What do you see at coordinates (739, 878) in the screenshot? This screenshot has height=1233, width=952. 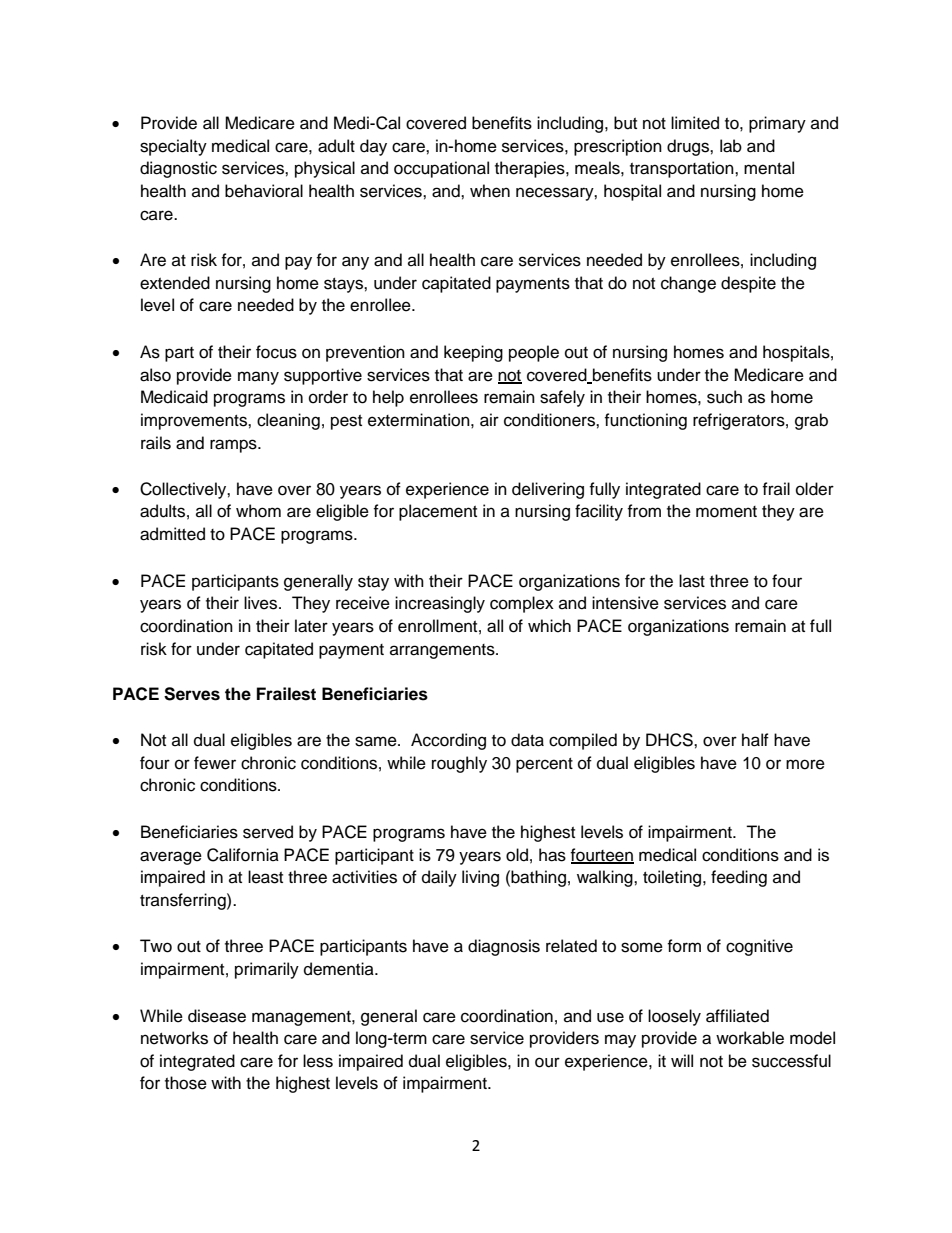 I see `feeding` at bounding box center [739, 878].
